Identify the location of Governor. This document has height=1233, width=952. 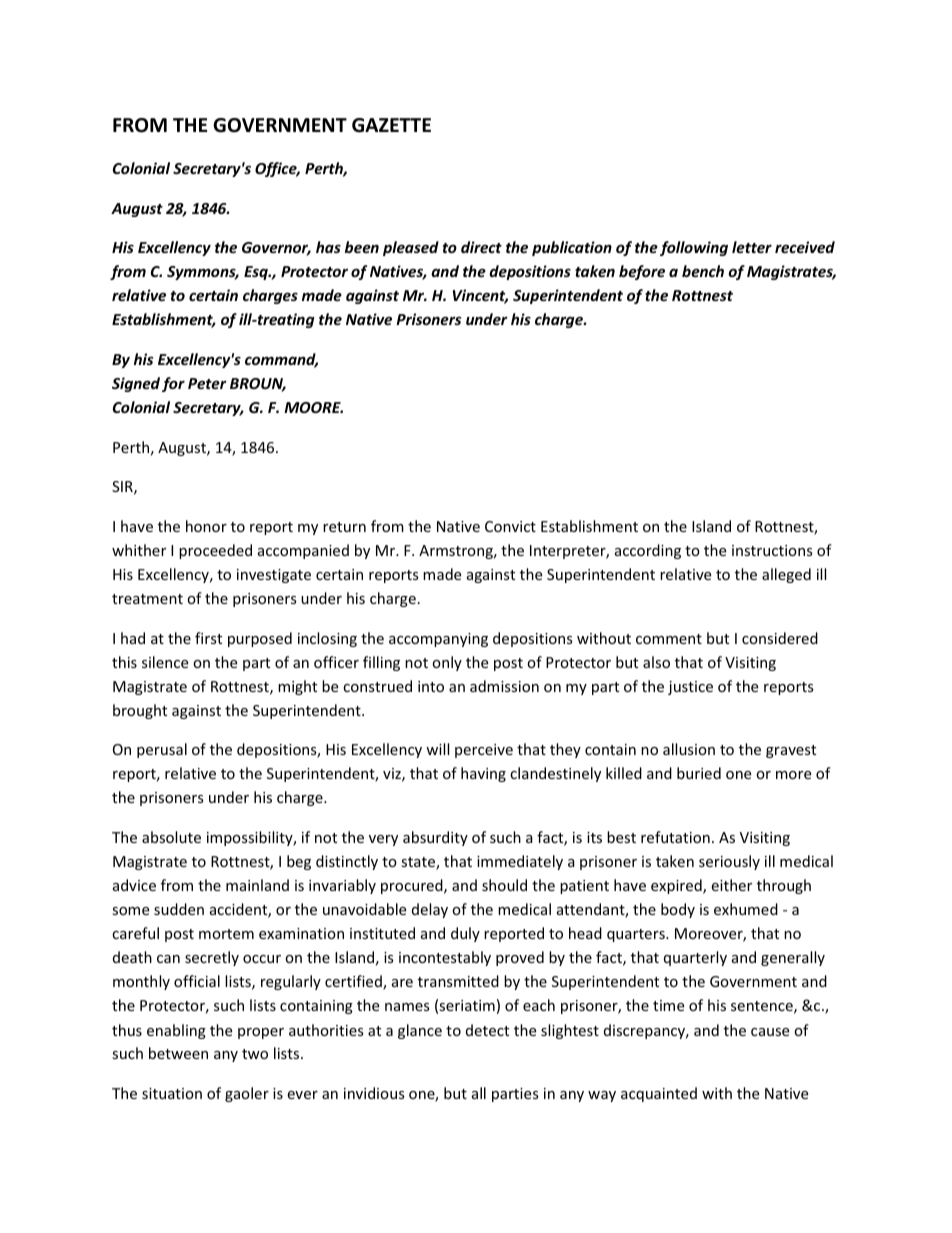
(276, 249).
